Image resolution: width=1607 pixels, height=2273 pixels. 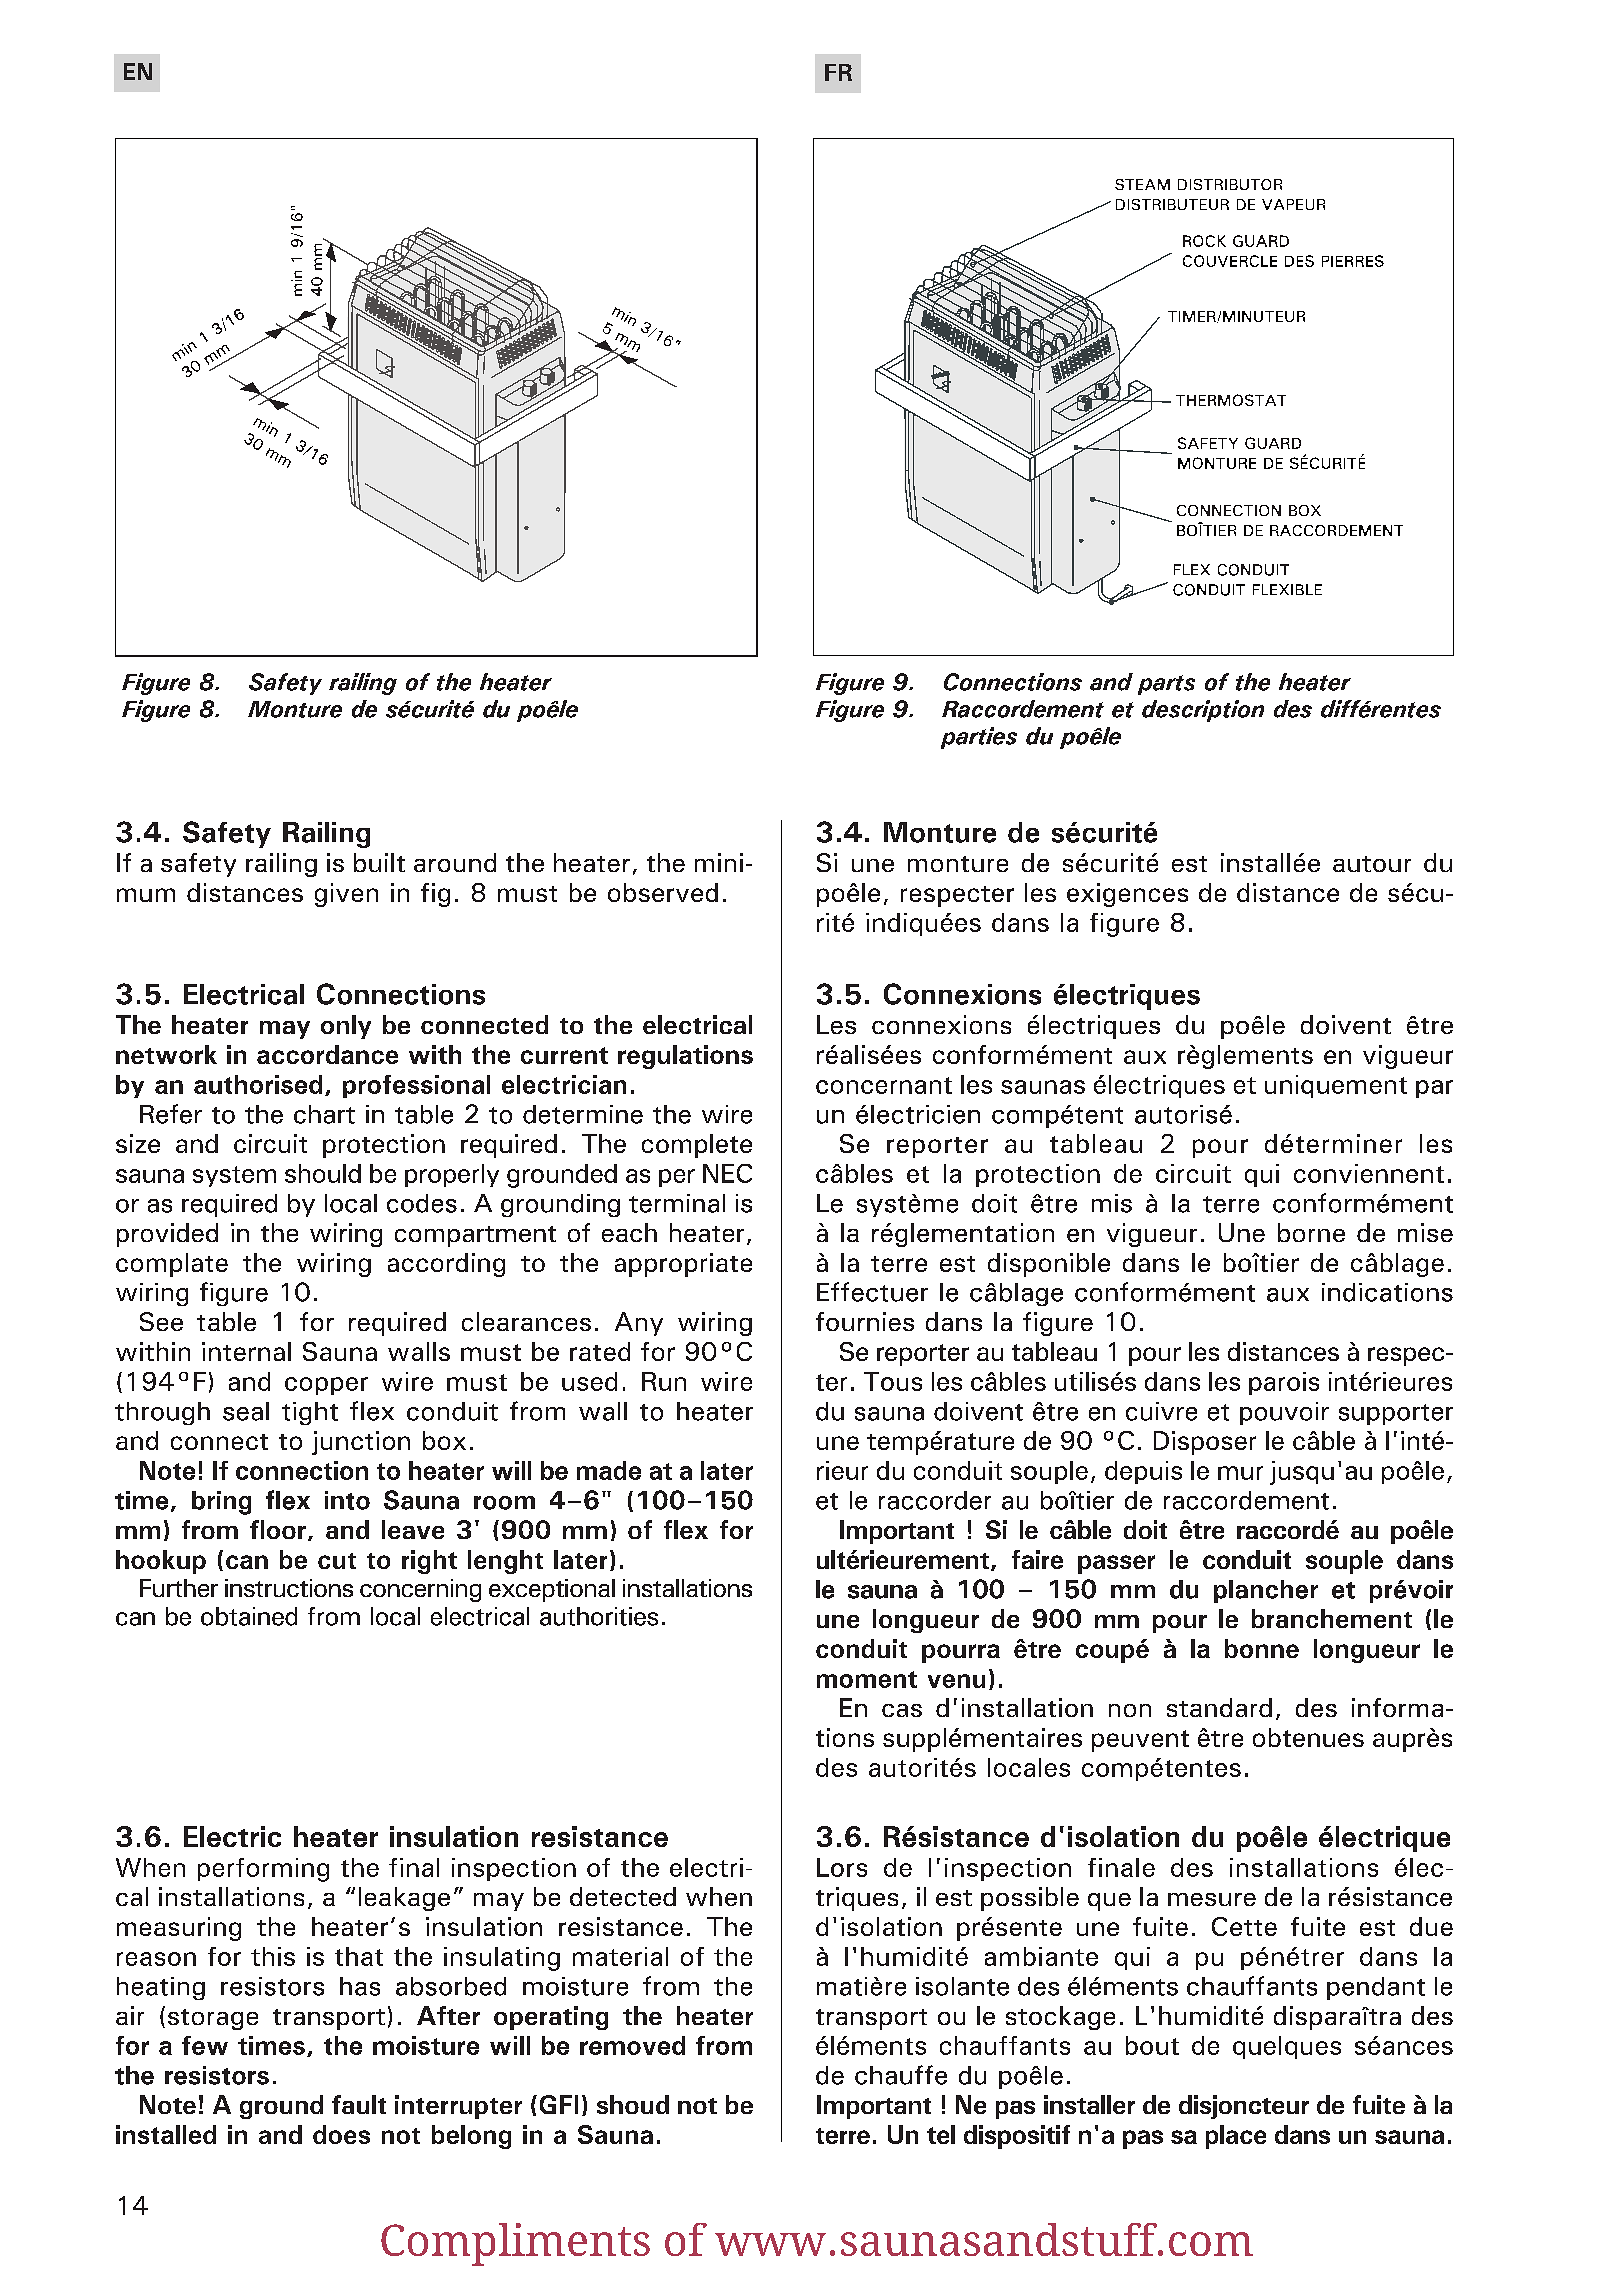 I want to click on Disposer, so click(x=1205, y=1443).
